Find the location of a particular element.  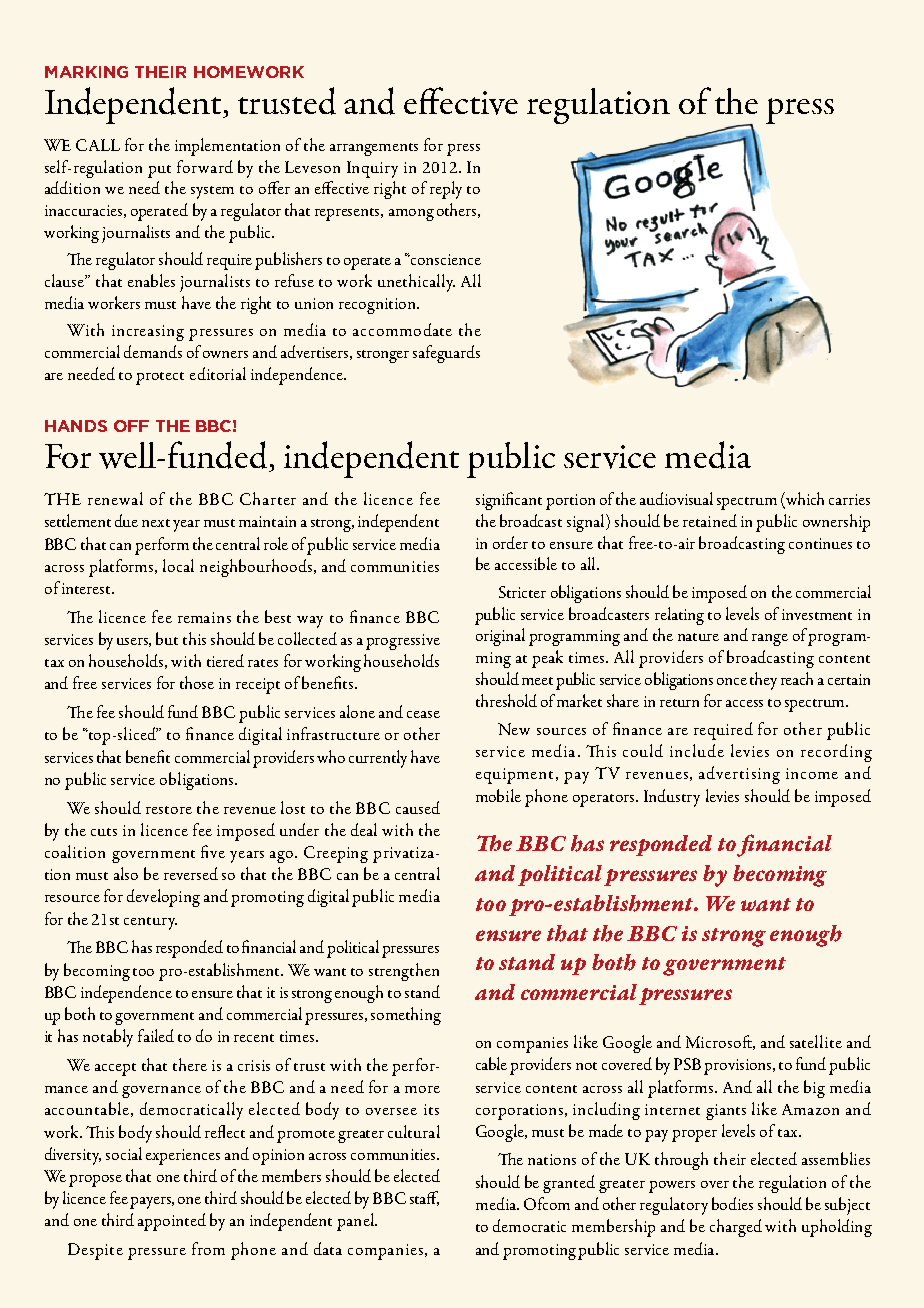

century is located at coordinates (150, 923).
